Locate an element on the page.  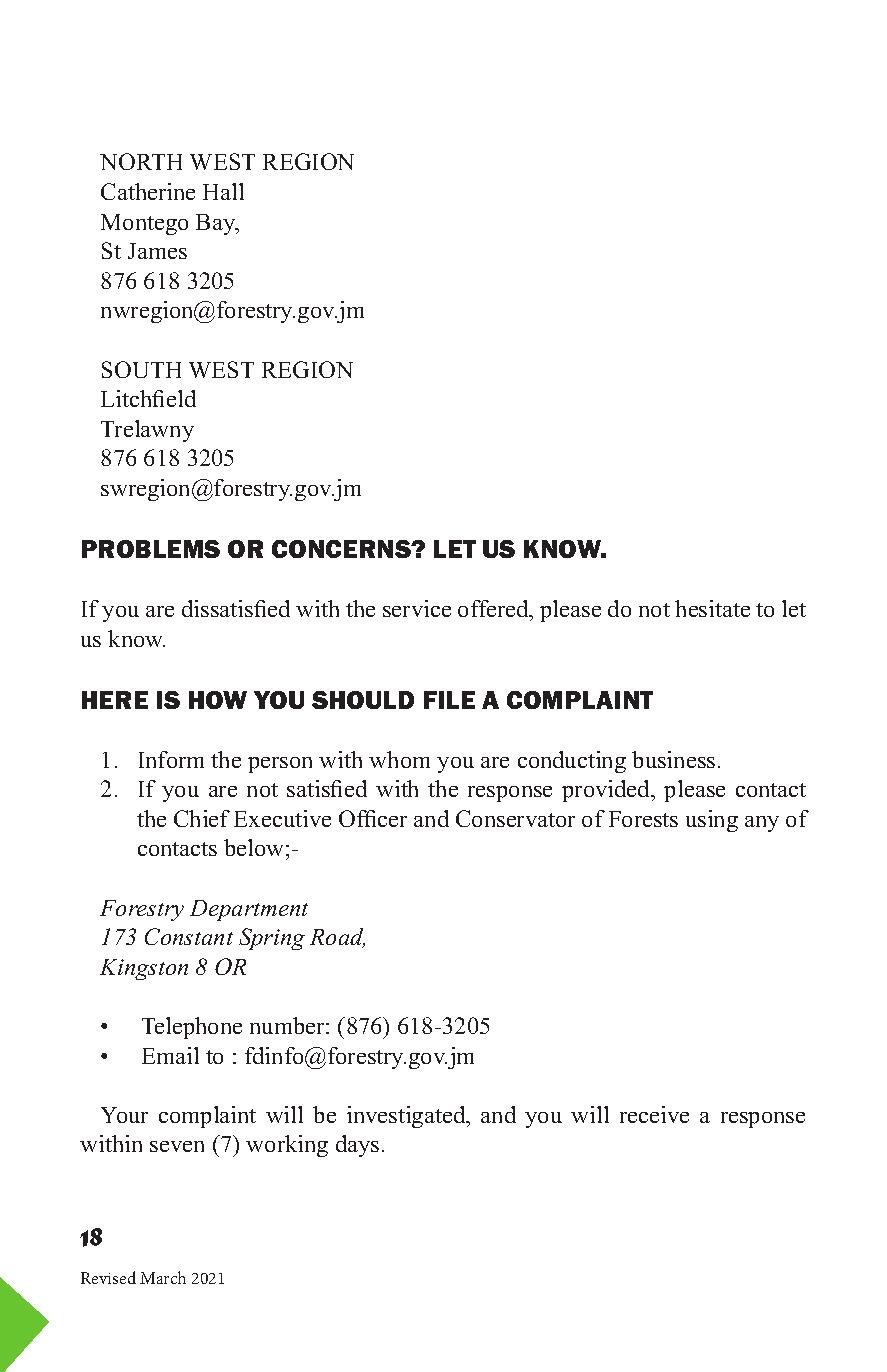
Litchfield is located at coordinates (148, 398).
